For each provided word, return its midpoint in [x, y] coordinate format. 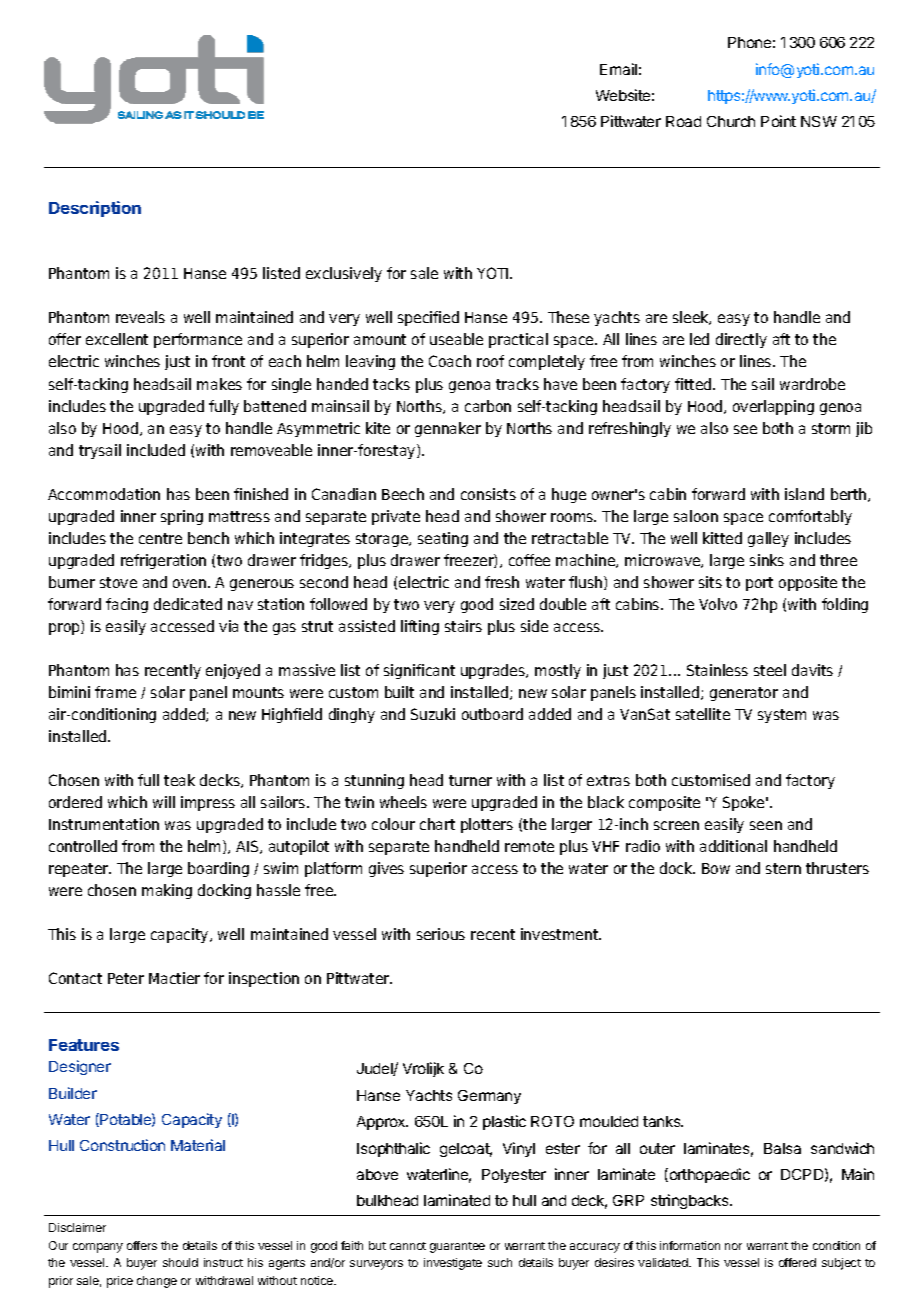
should [180, 1262]
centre [160, 538]
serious [441, 934]
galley [768, 539]
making [167, 891]
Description [95, 209]
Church [731, 121]
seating [443, 539]
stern [783, 868]
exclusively [344, 274]
